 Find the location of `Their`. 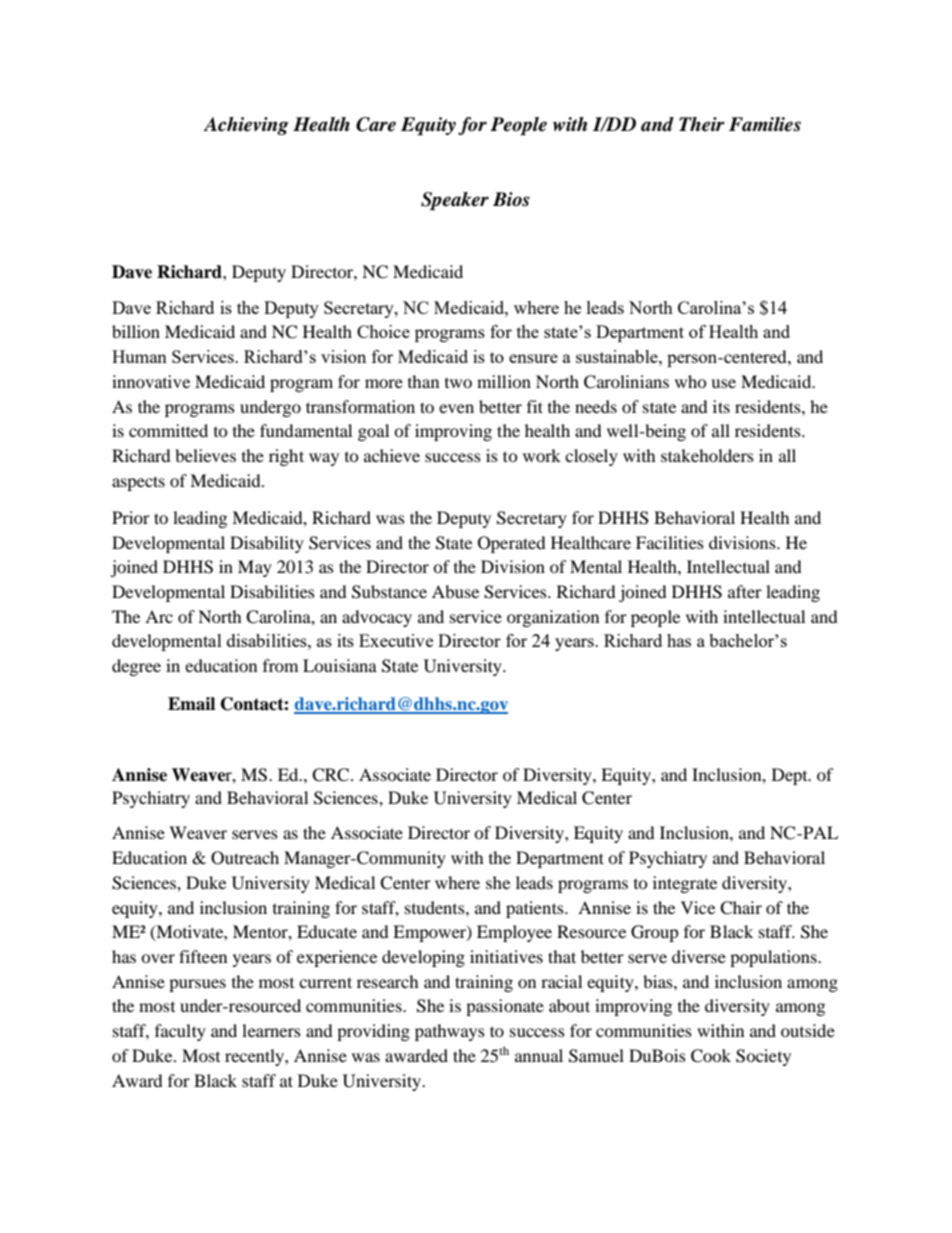

Their is located at coordinates (702, 124).
